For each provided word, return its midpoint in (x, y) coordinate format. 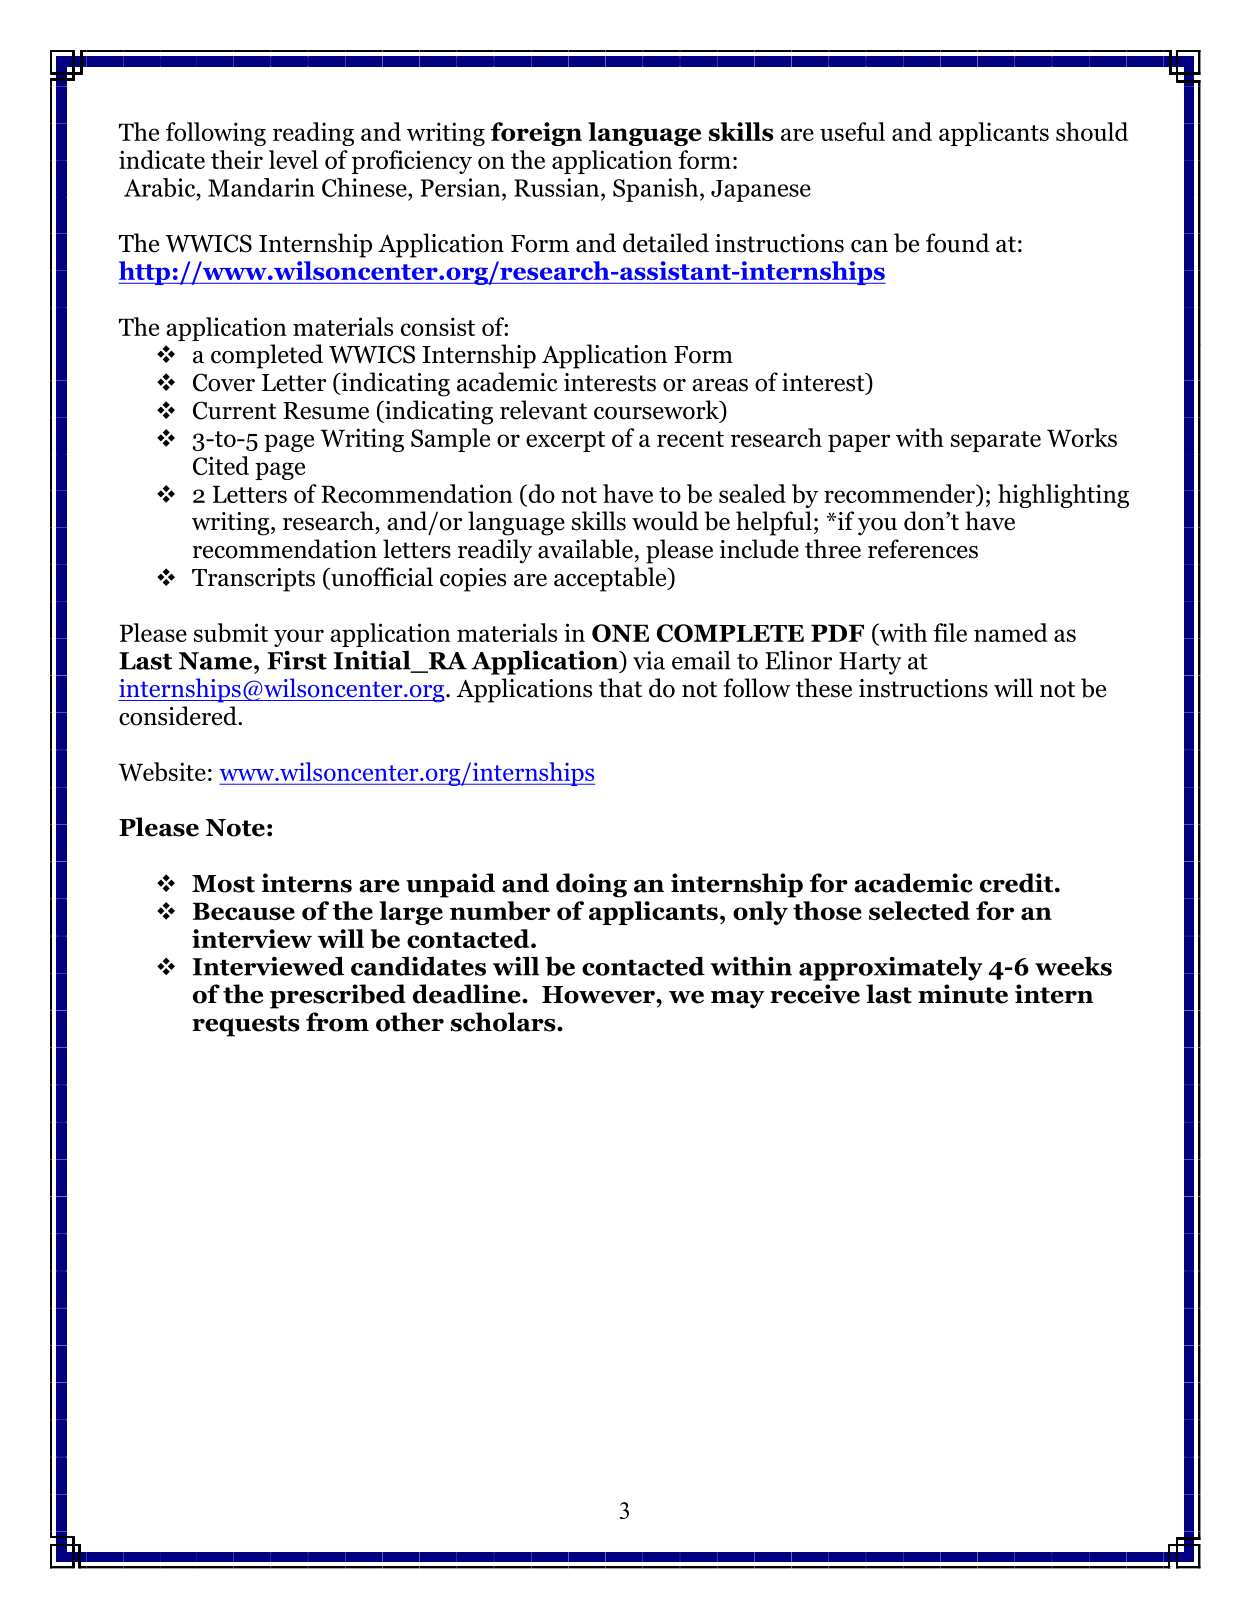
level (293, 159)
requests (246, 1026)
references (923, 549)
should (1092, 131)
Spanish (657, 190)
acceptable (611, 579)
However (599, 995)
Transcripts (253, 580)
